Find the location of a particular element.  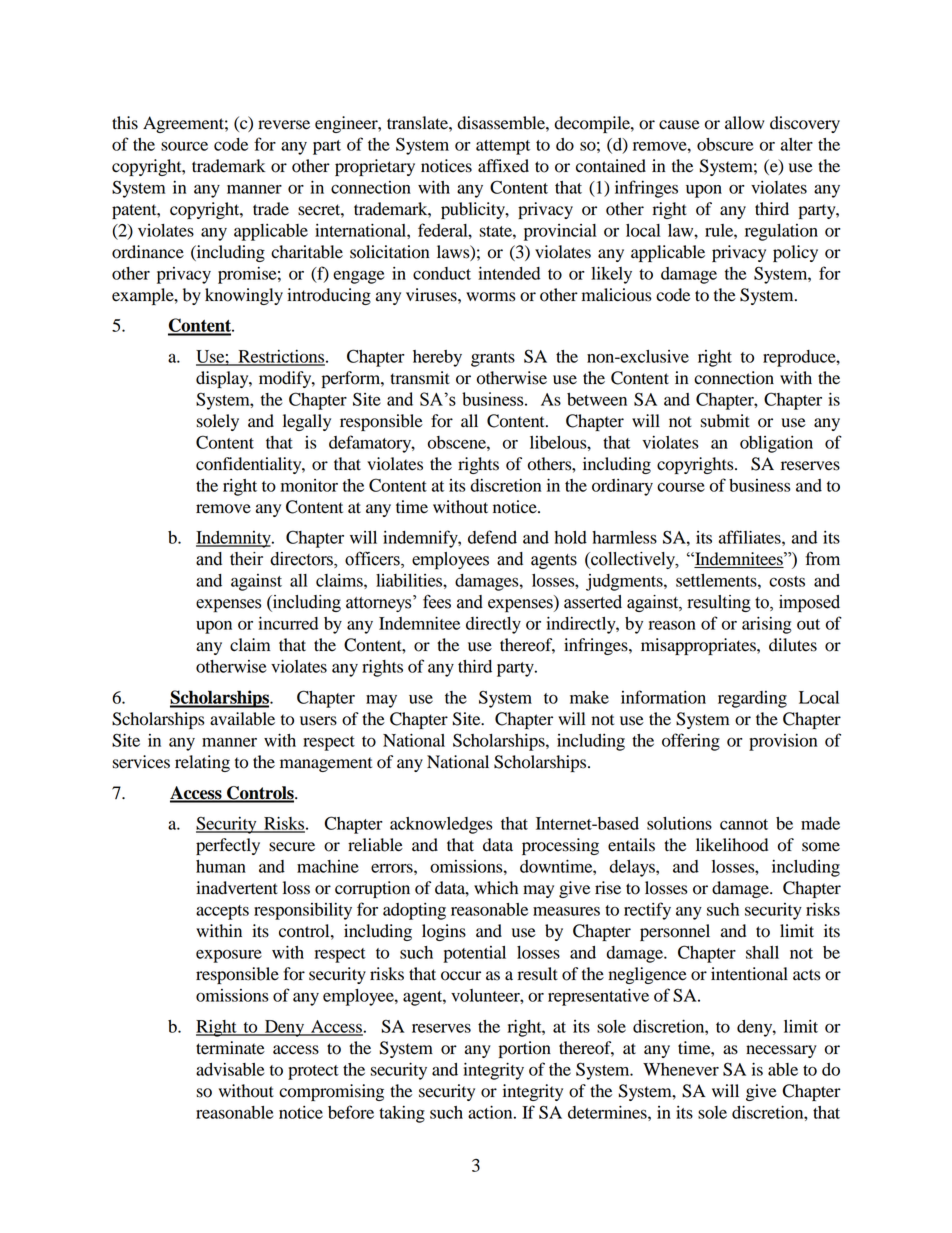

submit is located at coordinates (725, 421).
